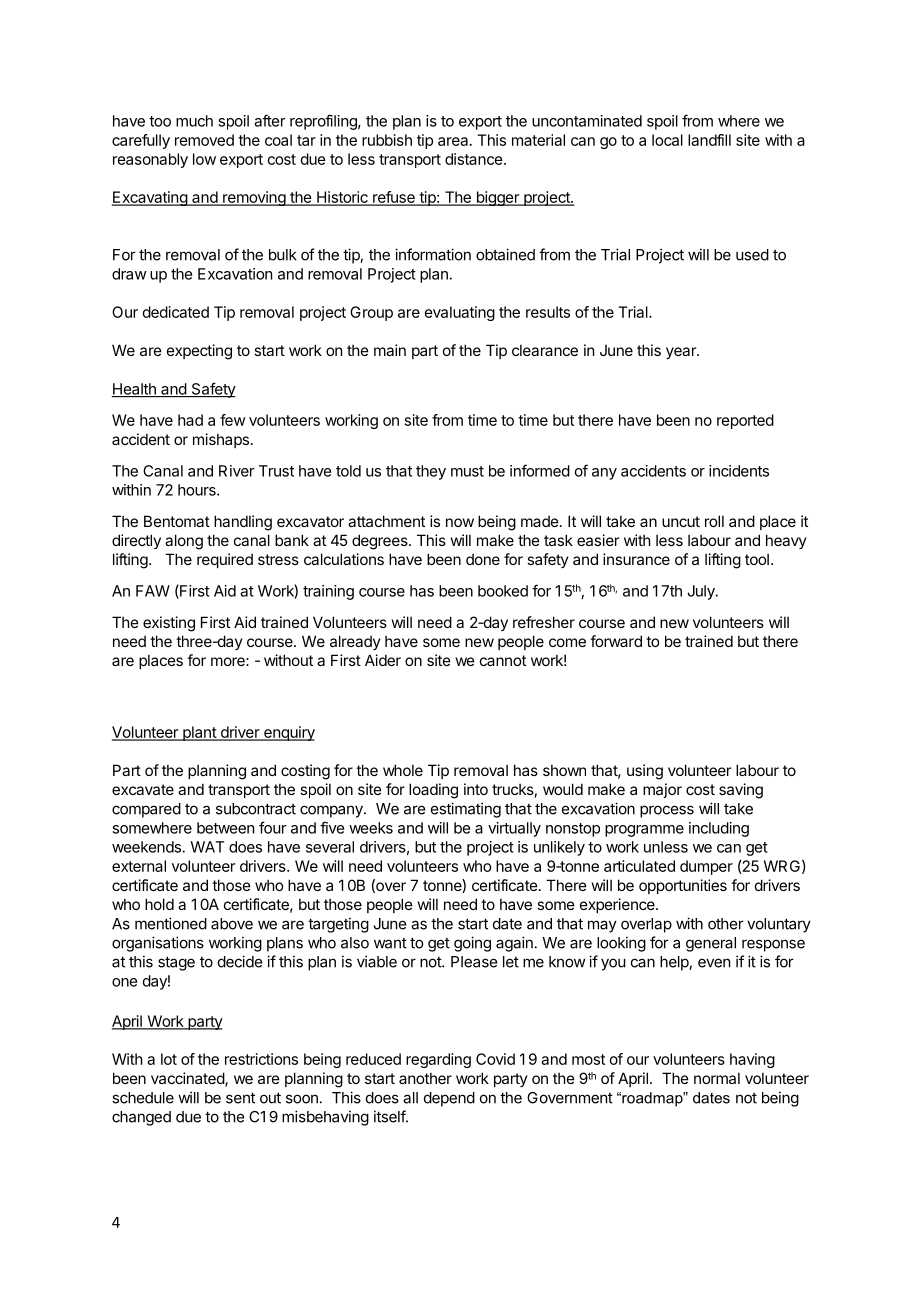 This screenshot has width=924, height=1308. What do you see at coordinates (476, 789) in the screenshot?
I see `into` at bounding box center [476, 789].
